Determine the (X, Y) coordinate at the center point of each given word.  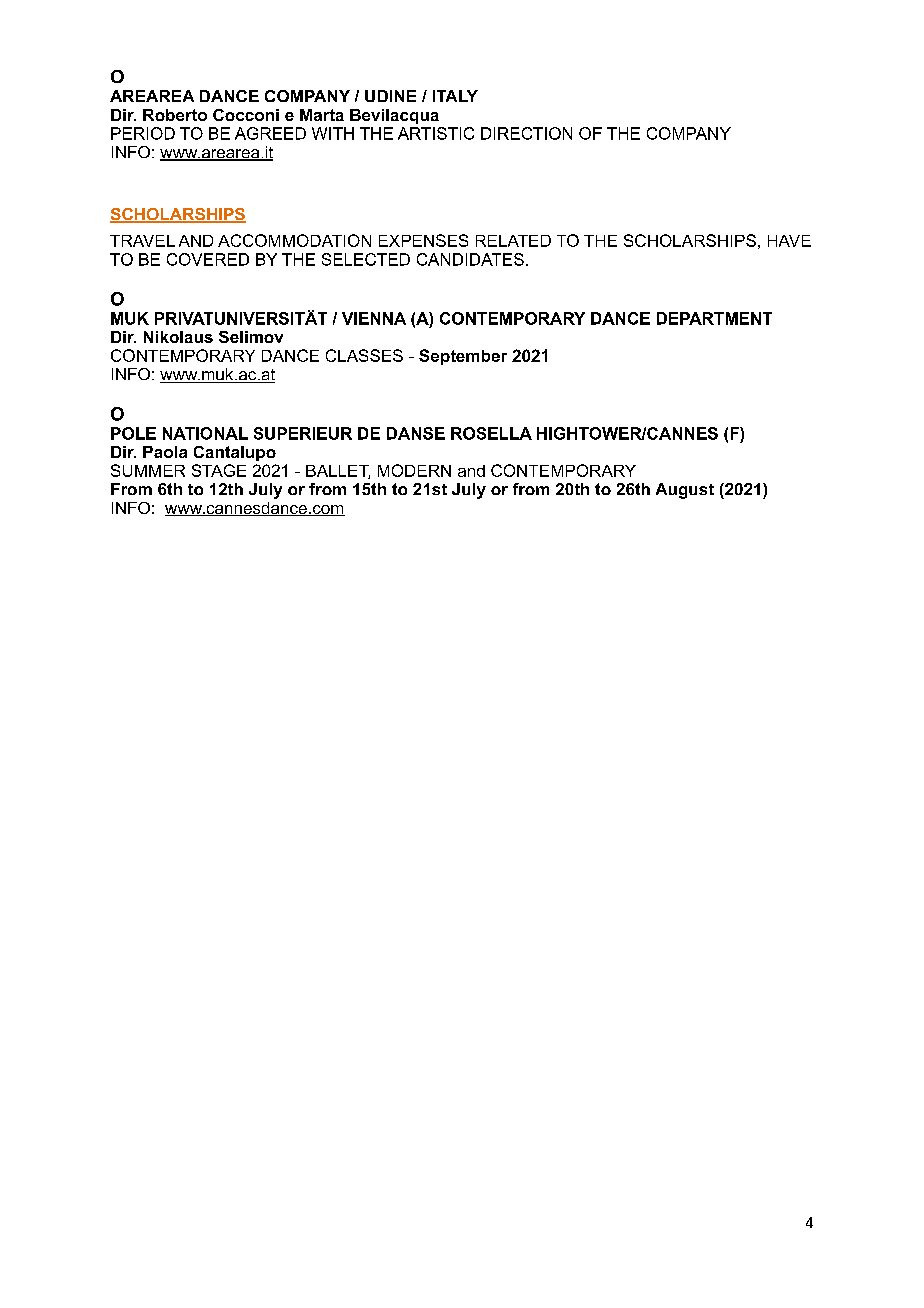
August (685, 491)
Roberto (175, 115)
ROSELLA (491, 433)
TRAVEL (142, 241)
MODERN (414, 470)
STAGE (219, 470)
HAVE (789, 241)
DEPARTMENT (714, 318)
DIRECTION (526, 133)
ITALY (455, 96)
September (463, 357)
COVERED (208, 259)
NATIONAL (205, 433)
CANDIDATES (470, 259)
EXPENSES (423, 240)
